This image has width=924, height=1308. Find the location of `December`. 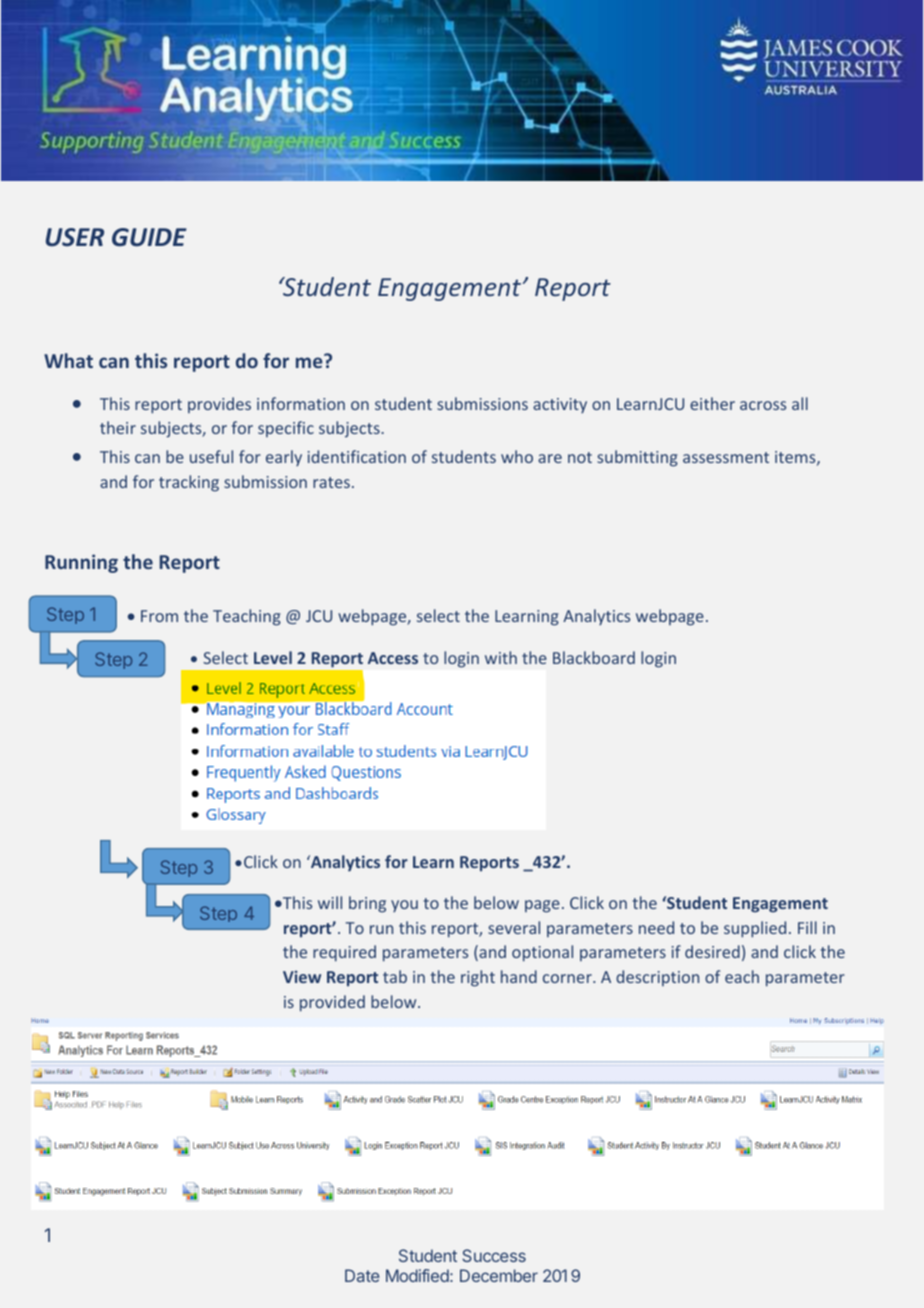

December is located at coordinates (499, 1275).
